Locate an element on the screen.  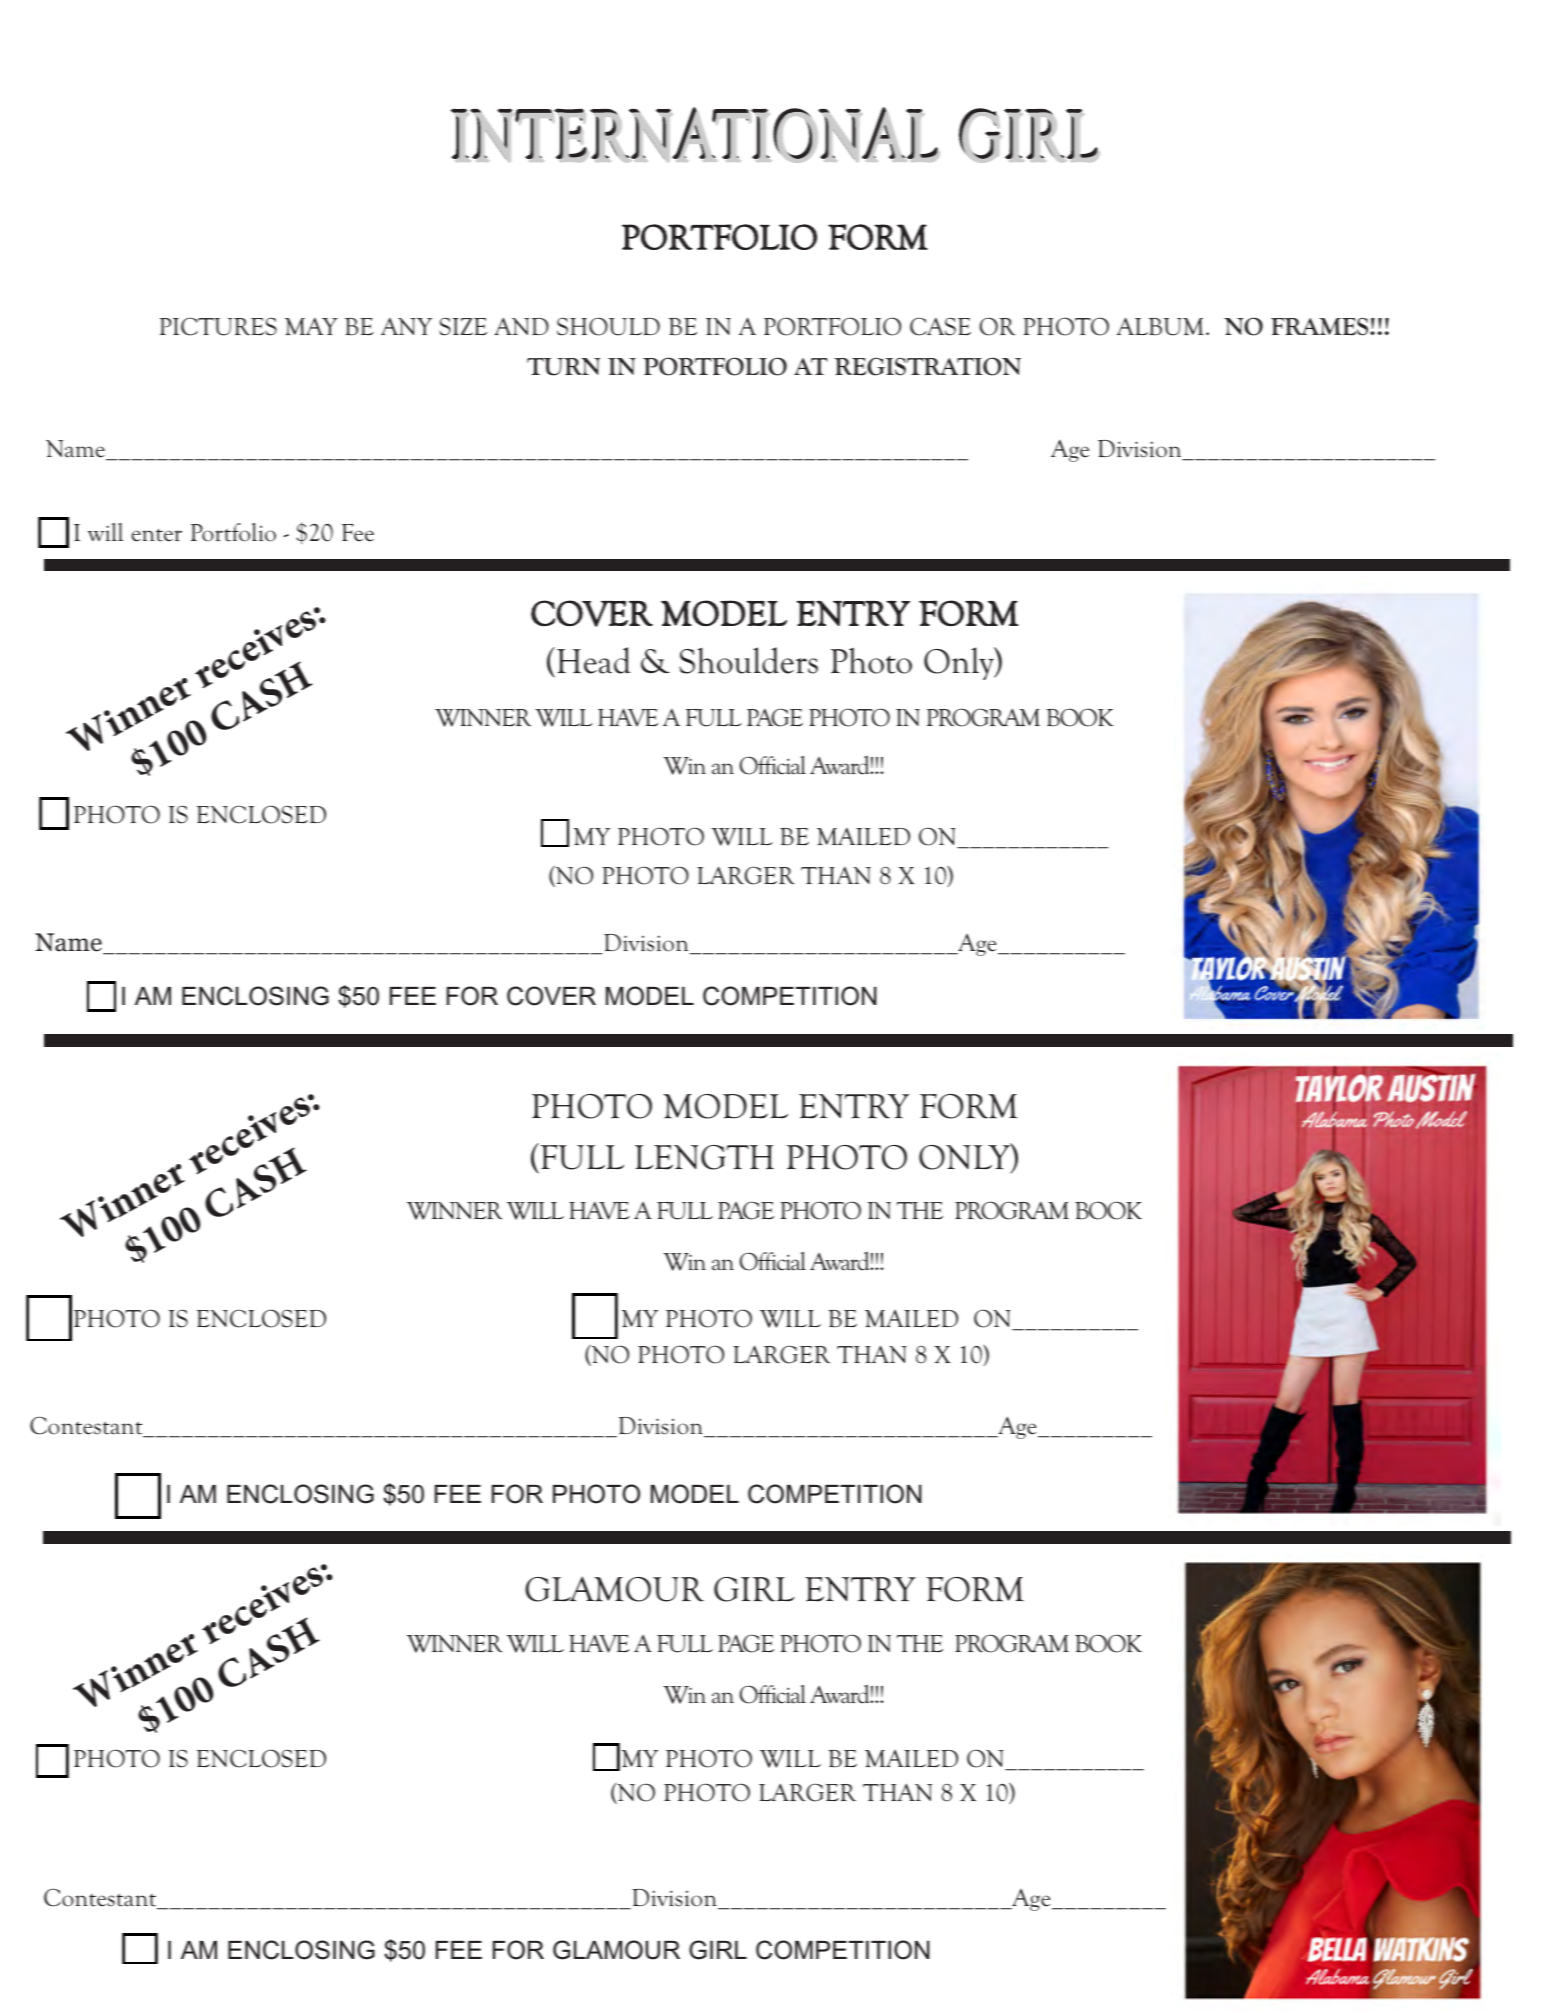
AND is located at coordinates (521, 326).
